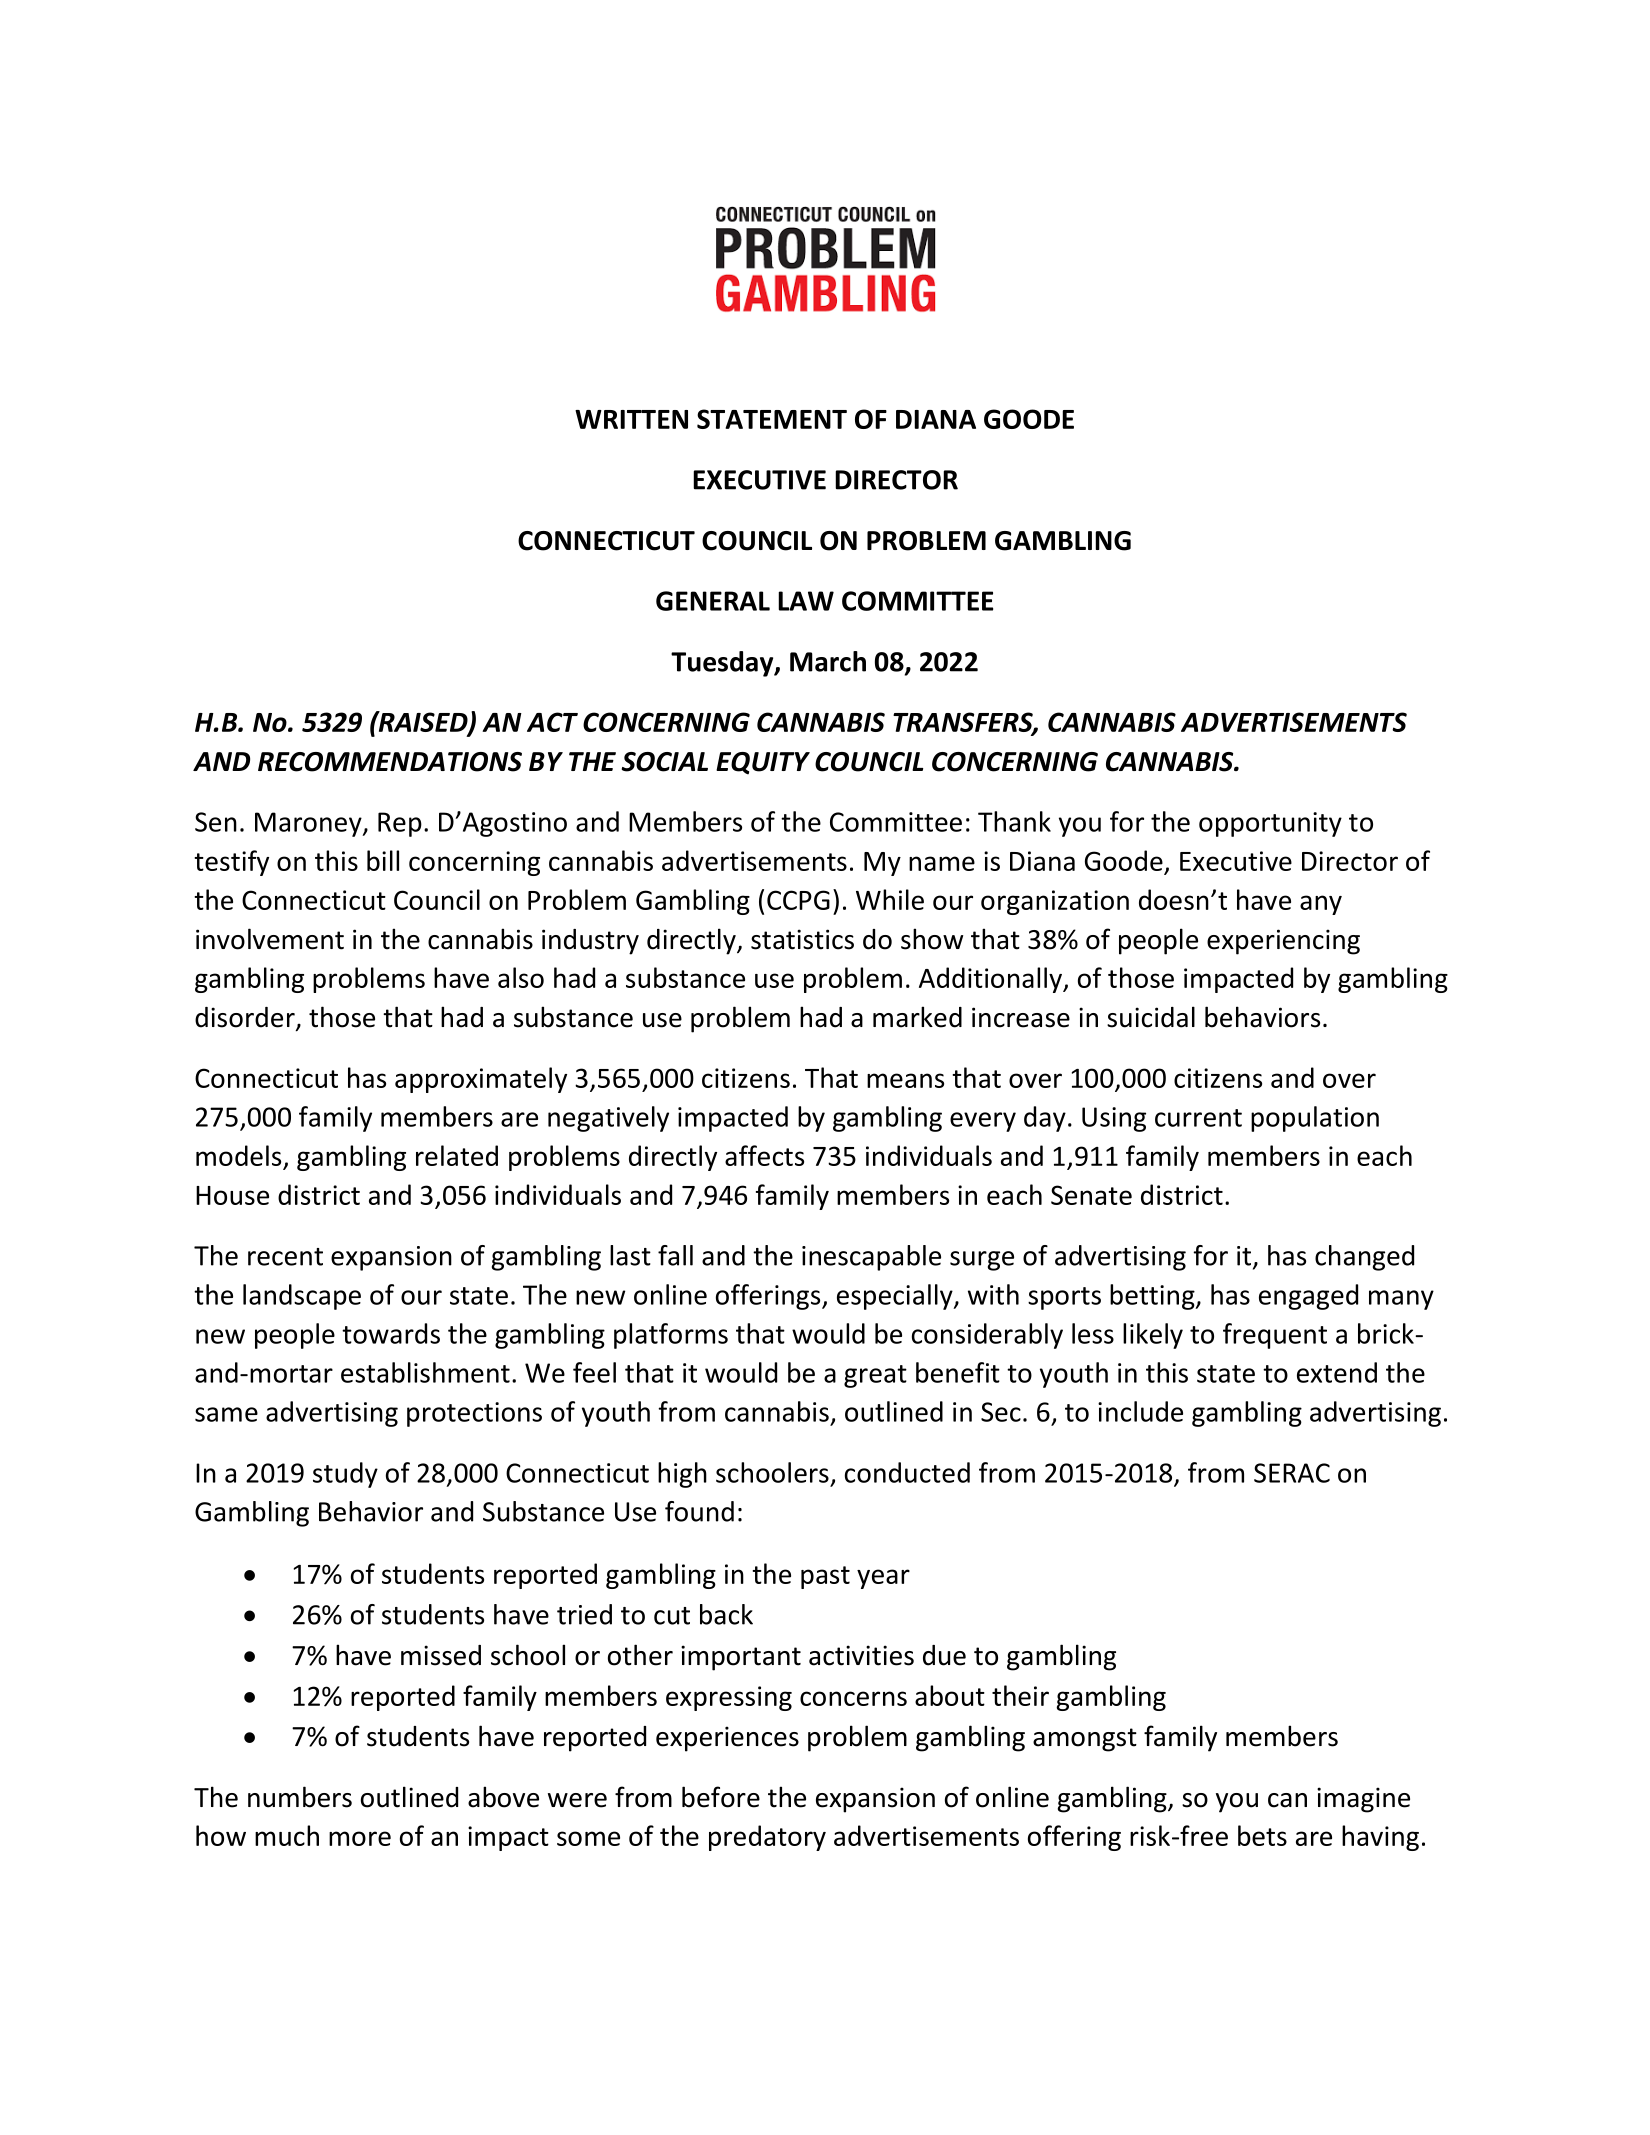 Image resolution: width=1650 pixels, height=2135 pixels. Describe the element at coordinates (300, 1797) in the image. I see `numbers` at that location.
